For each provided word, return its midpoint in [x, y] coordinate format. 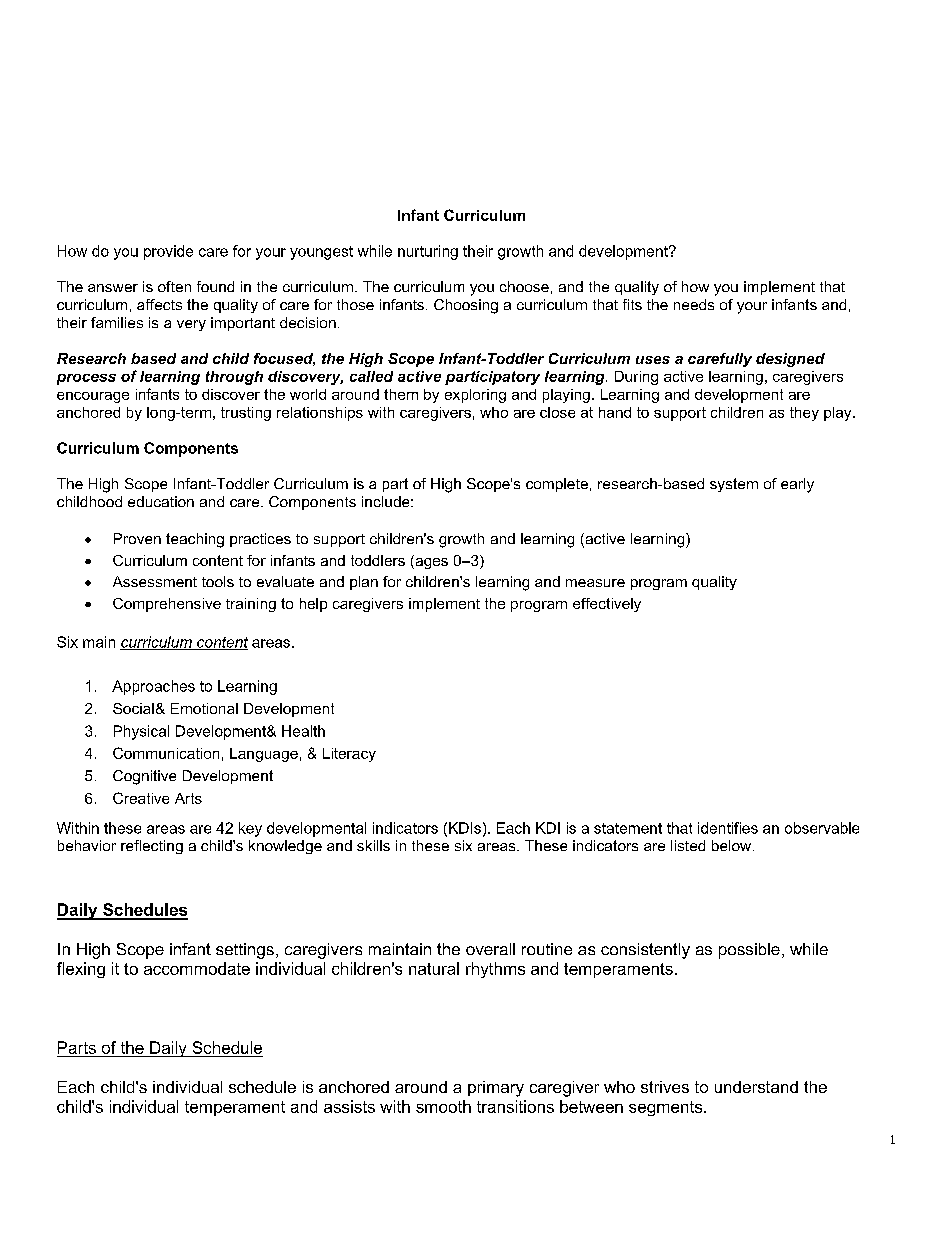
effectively [607, 605]
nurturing [428, 252]
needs [694, 304]
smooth [443, 1106]
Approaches [153, 687]
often [174, 286]
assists [349, 1106]
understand [756, 1087]
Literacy [349, 755]
